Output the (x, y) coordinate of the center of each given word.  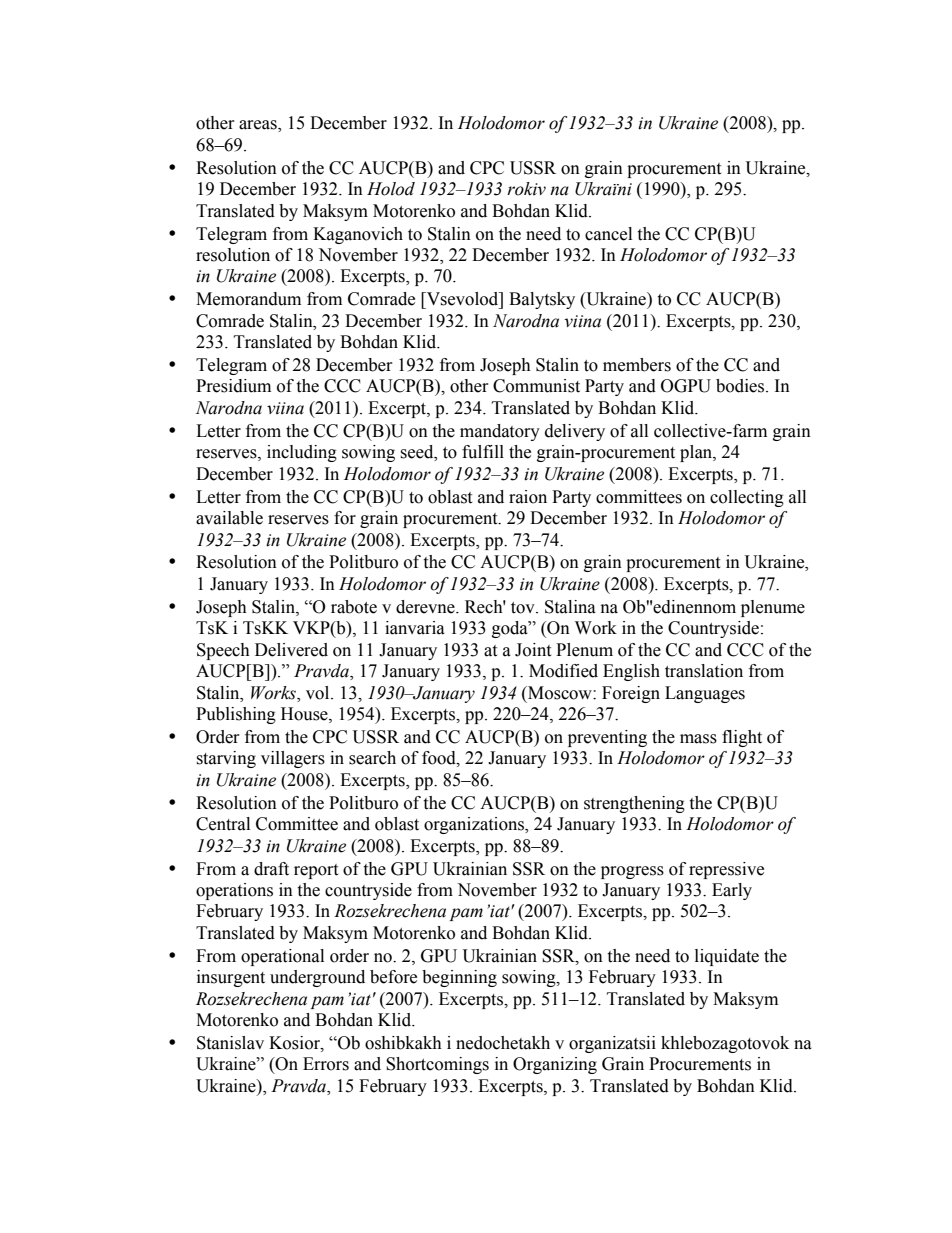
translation (704, 671)
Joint (533, 650)
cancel (608, 234)
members (637, 365)
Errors (326, 1064)
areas (259, 126)
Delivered (291, 650)
